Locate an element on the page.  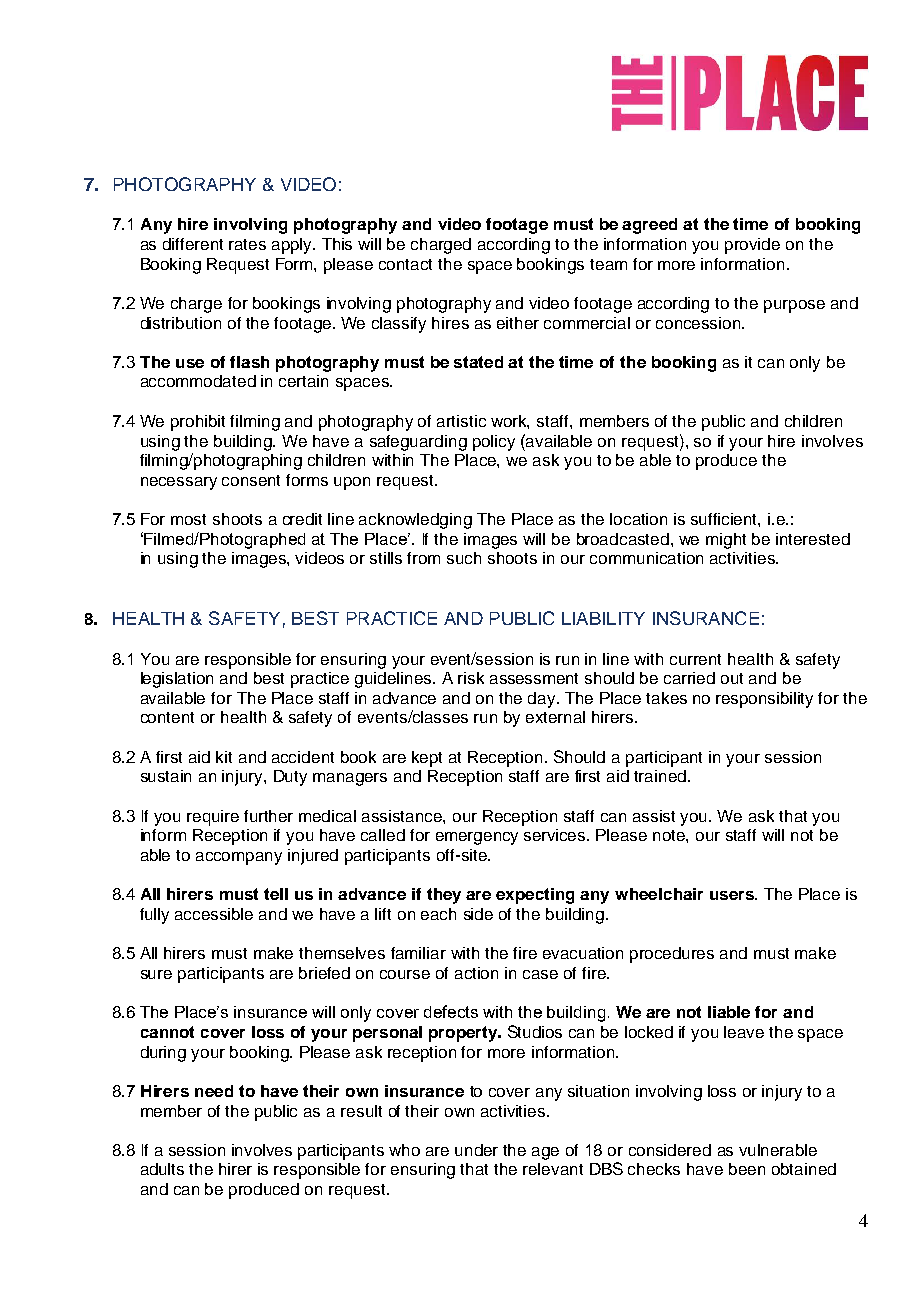
rates is located at coordinates (247, 244).
